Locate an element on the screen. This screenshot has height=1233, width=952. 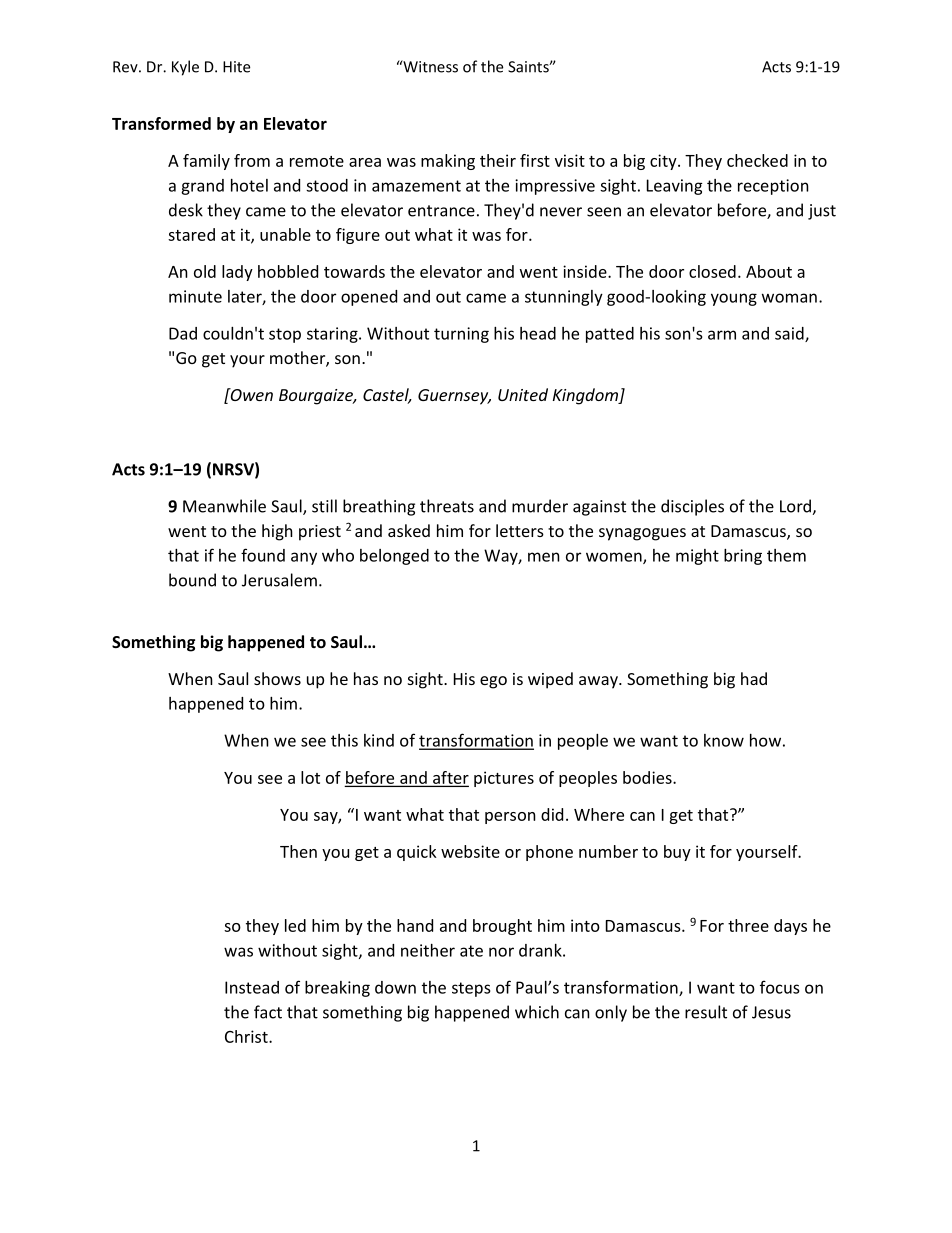
had is located at coordinates (754, 678).
